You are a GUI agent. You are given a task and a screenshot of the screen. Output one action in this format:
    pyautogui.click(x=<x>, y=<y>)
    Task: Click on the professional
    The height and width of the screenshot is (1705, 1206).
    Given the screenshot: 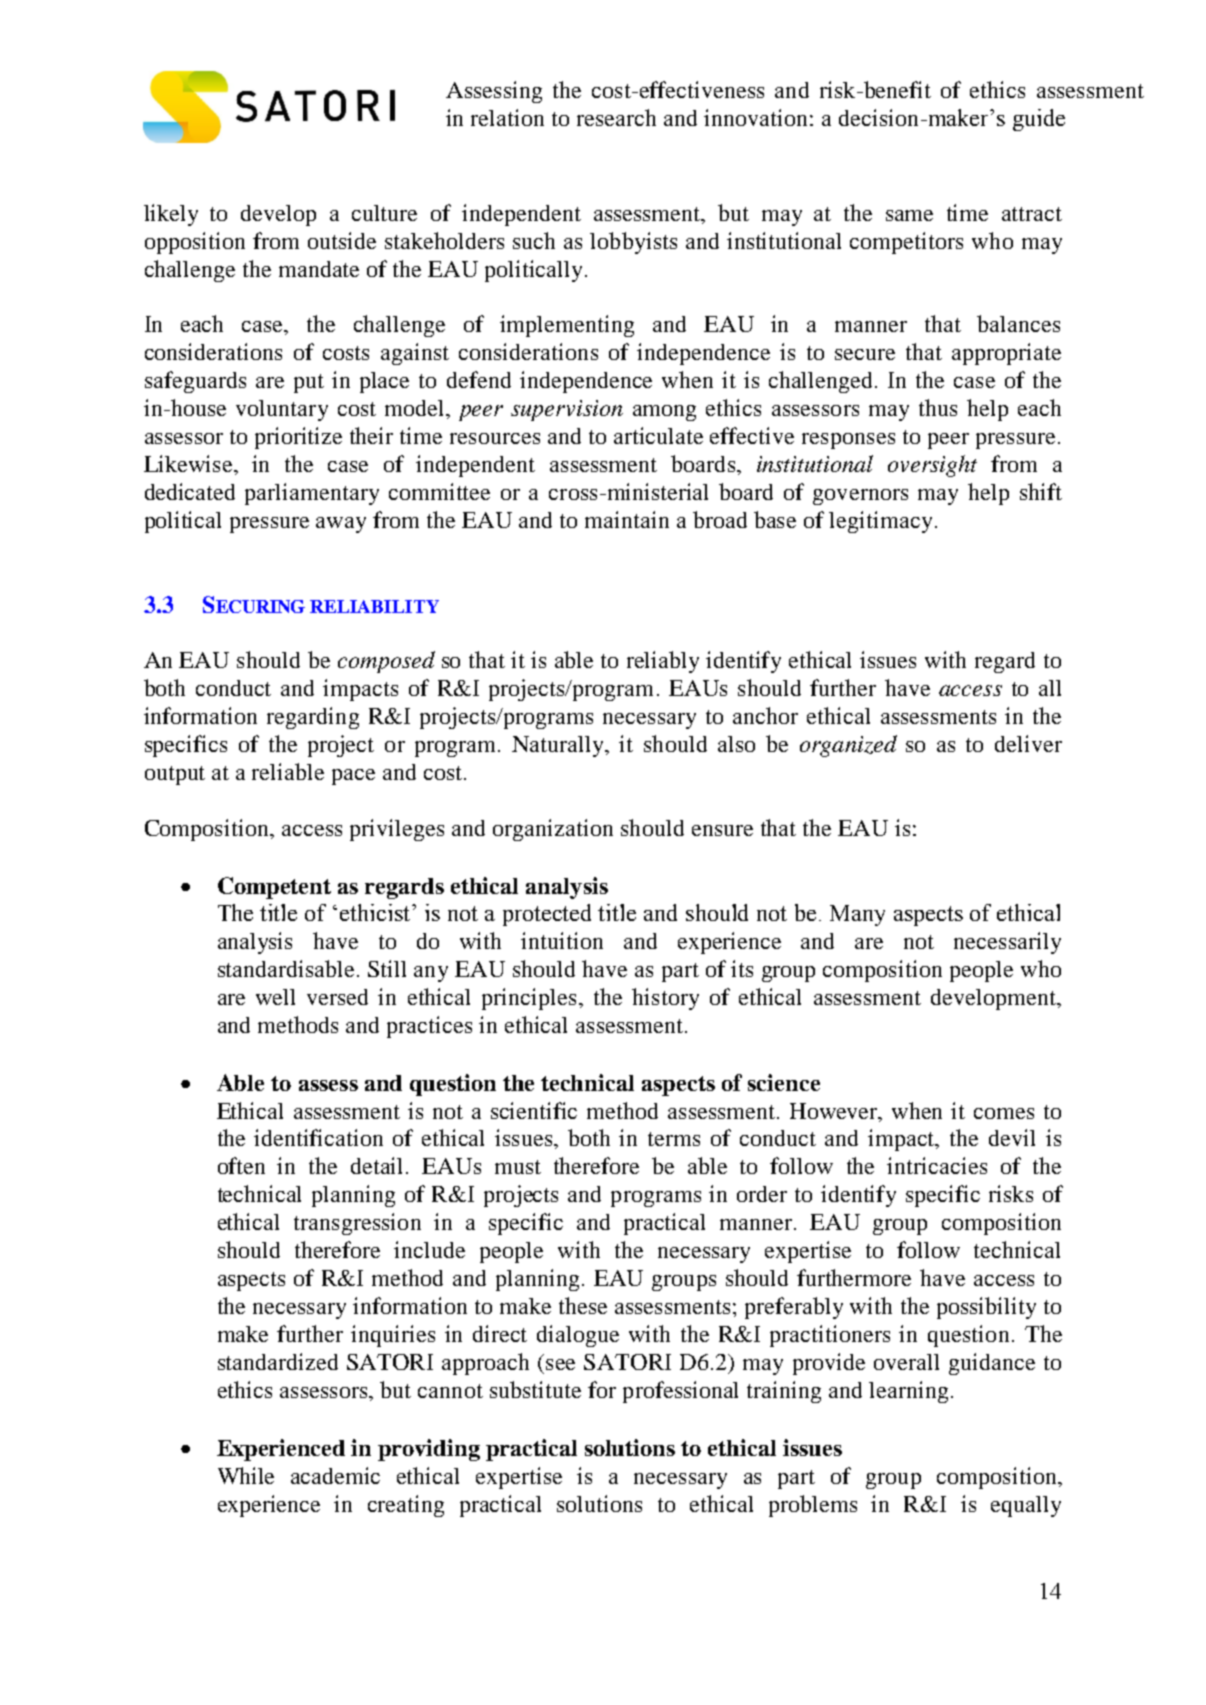 What is the action you would take?
    pyautogui.click(x=680, y=1392)
